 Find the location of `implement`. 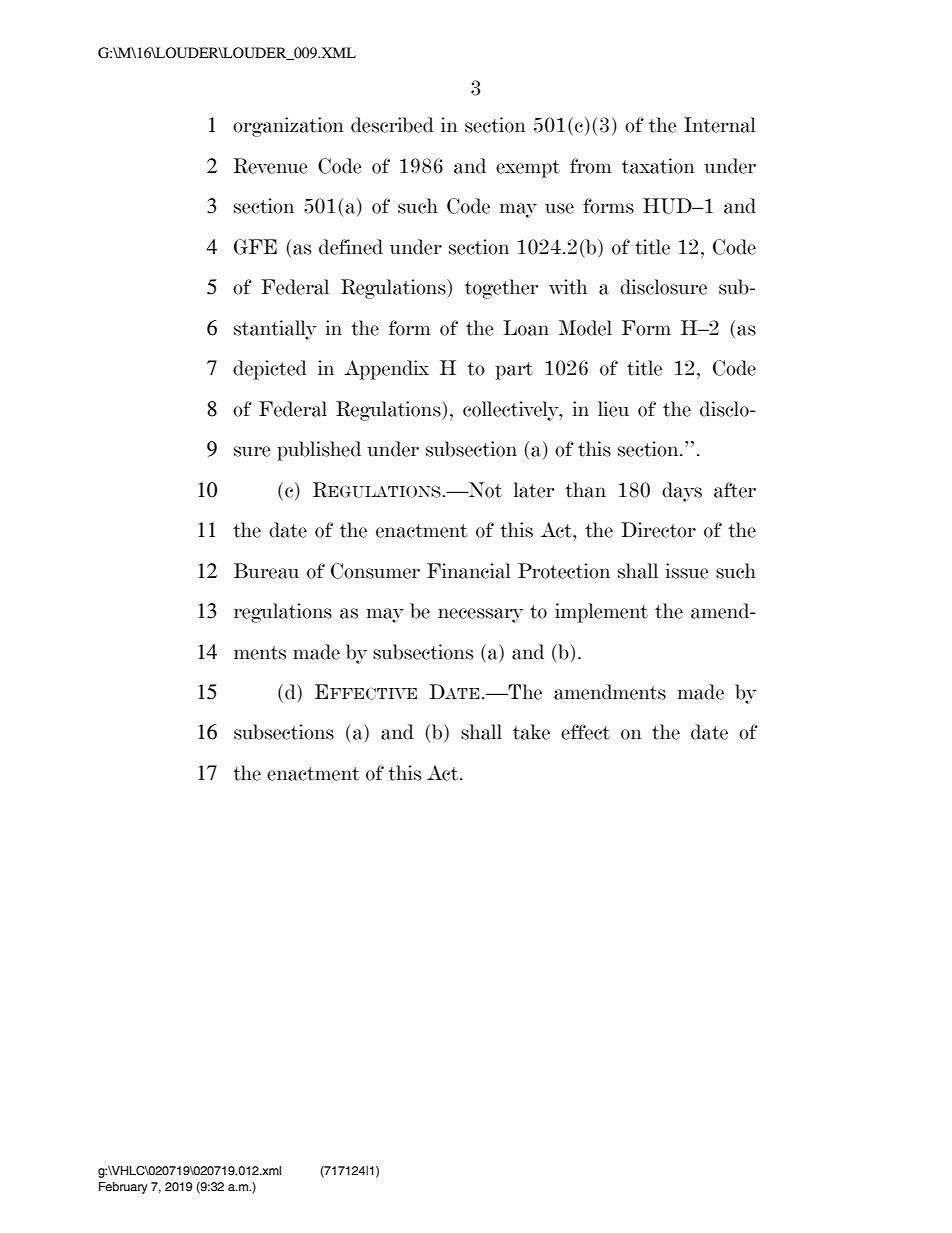

implement is located at coordinates (601, 613).
